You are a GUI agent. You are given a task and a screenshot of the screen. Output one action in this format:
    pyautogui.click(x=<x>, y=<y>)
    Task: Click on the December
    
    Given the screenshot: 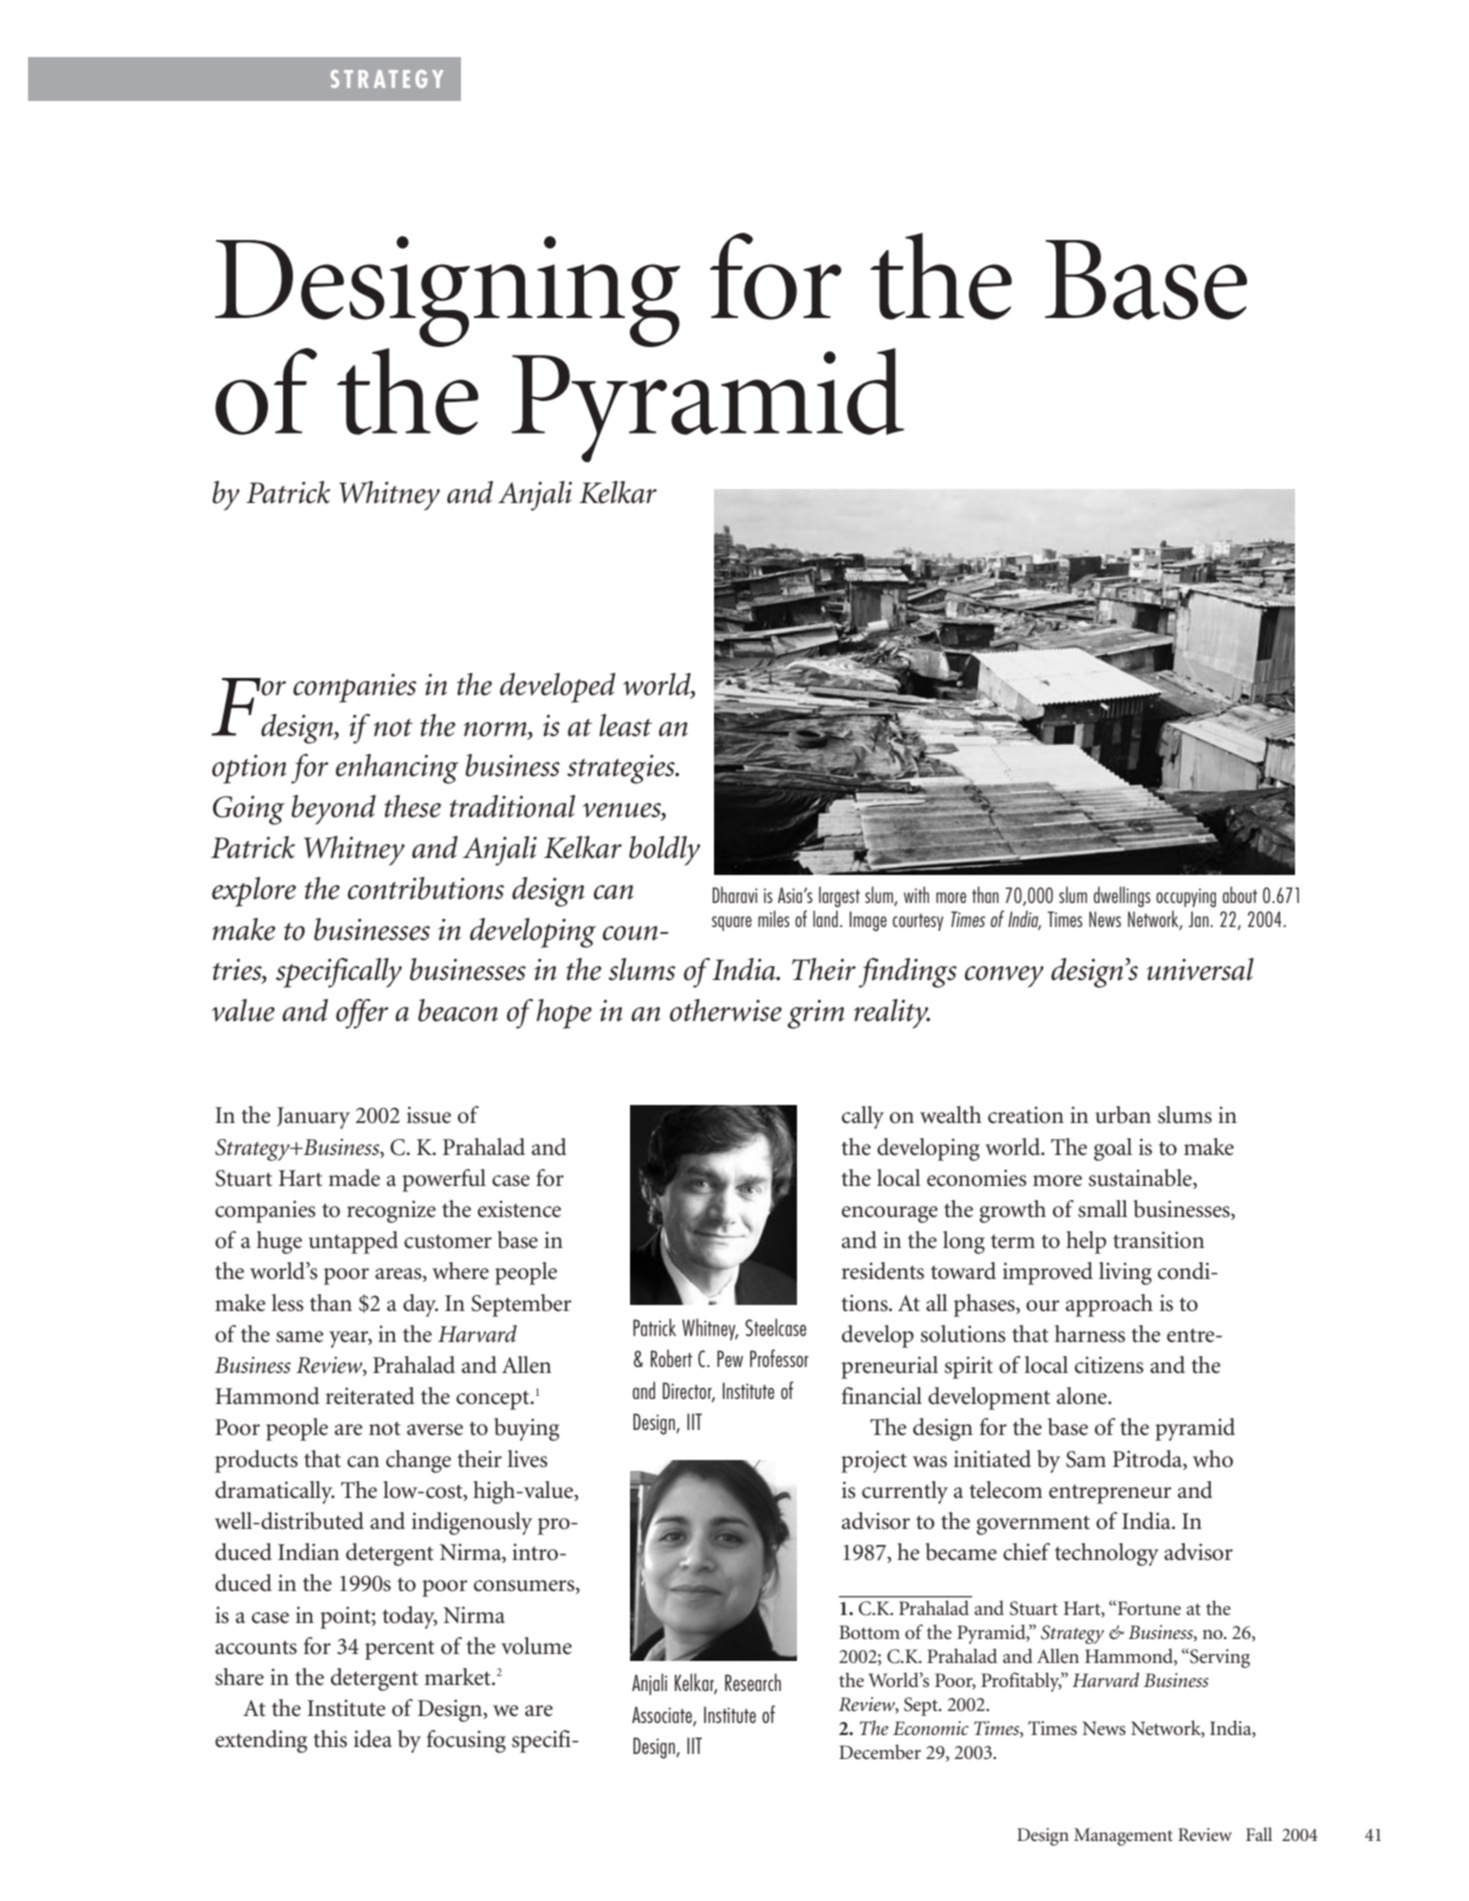 What is the action you would take?
    pyautogui.click(x=880, y=1752)
